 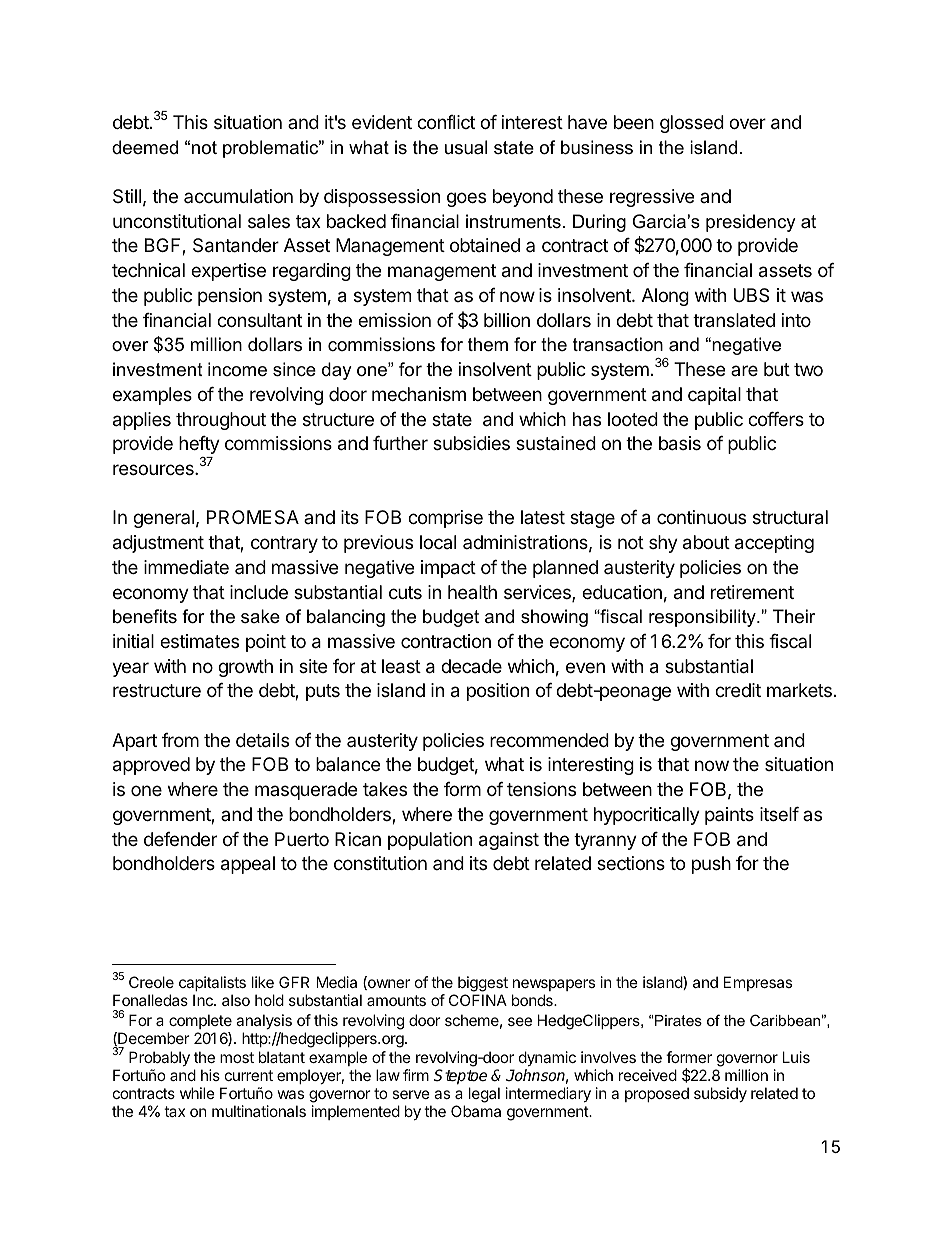 What do you see at coordinates (692, 124) in the screenshot?
I see `glossed` at bounding box center [692, 124].
